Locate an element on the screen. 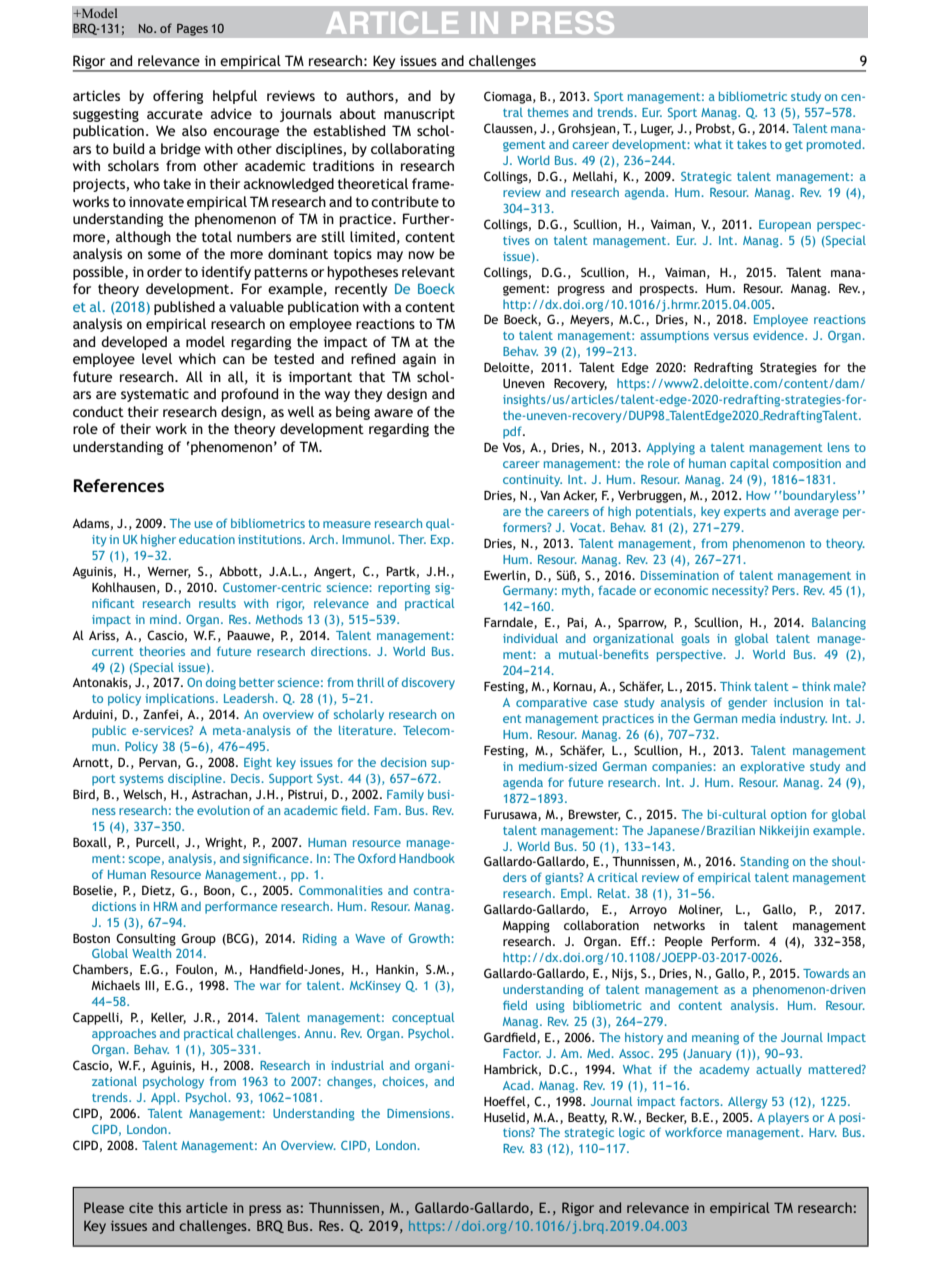  manuscript is located at coordinates (419, 115).
